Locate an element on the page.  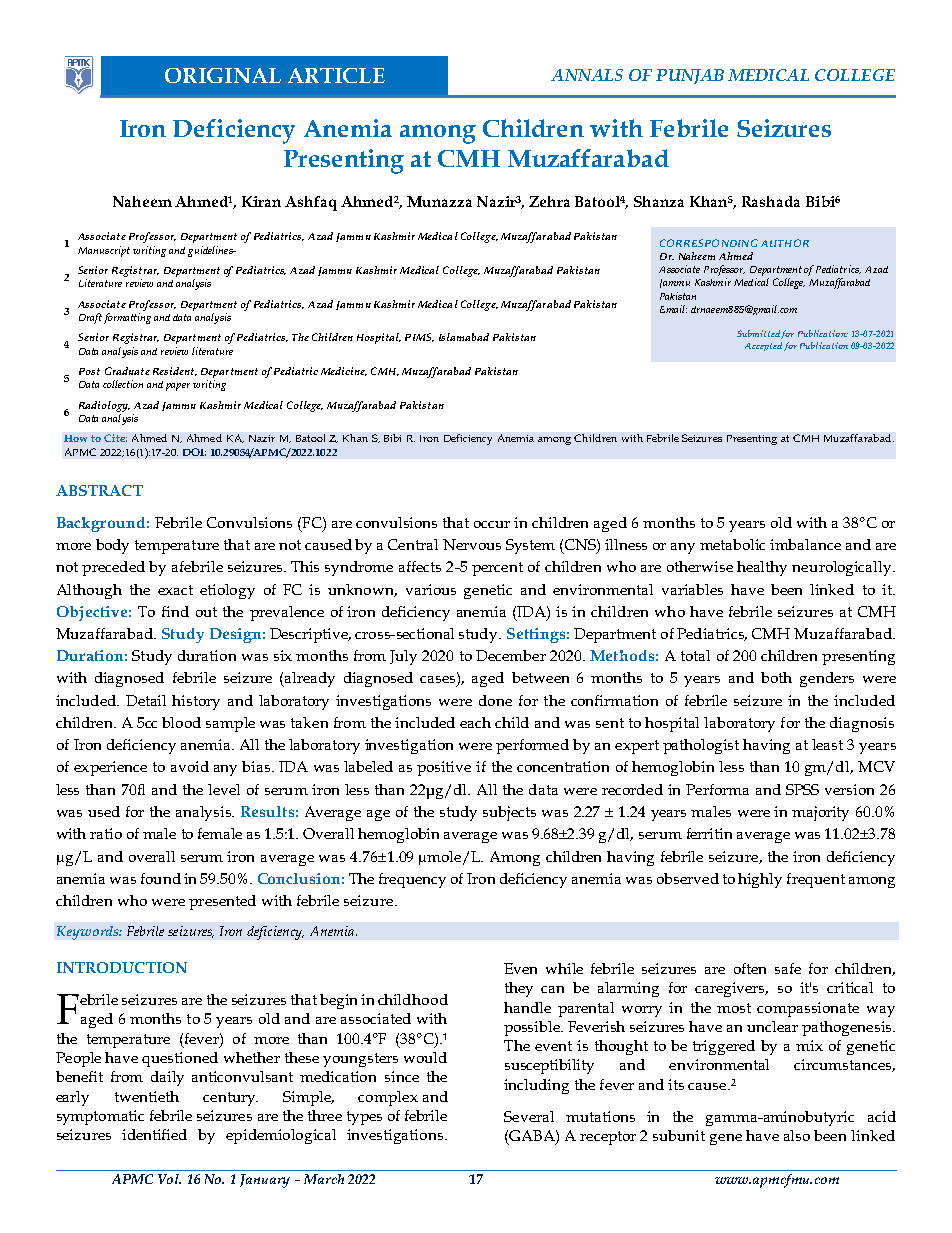
PUNJAB is located at coordinates (690, 76).
